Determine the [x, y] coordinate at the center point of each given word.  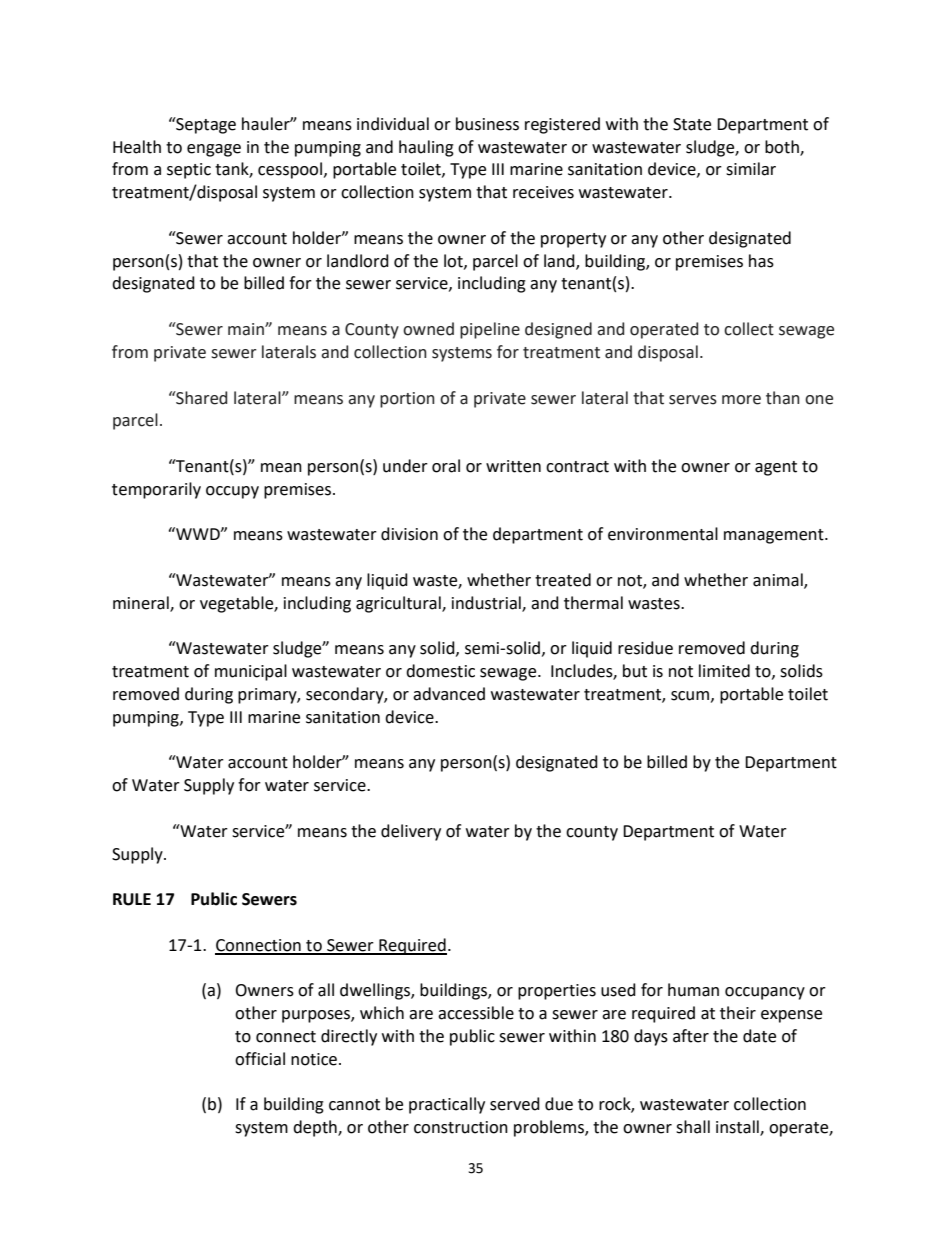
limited [724, 671]
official [260, 1059]
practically [447, 1105]
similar [751, 169]
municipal [251, 672]
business [487, 124]
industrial [487, 603]
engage [214, 150]
